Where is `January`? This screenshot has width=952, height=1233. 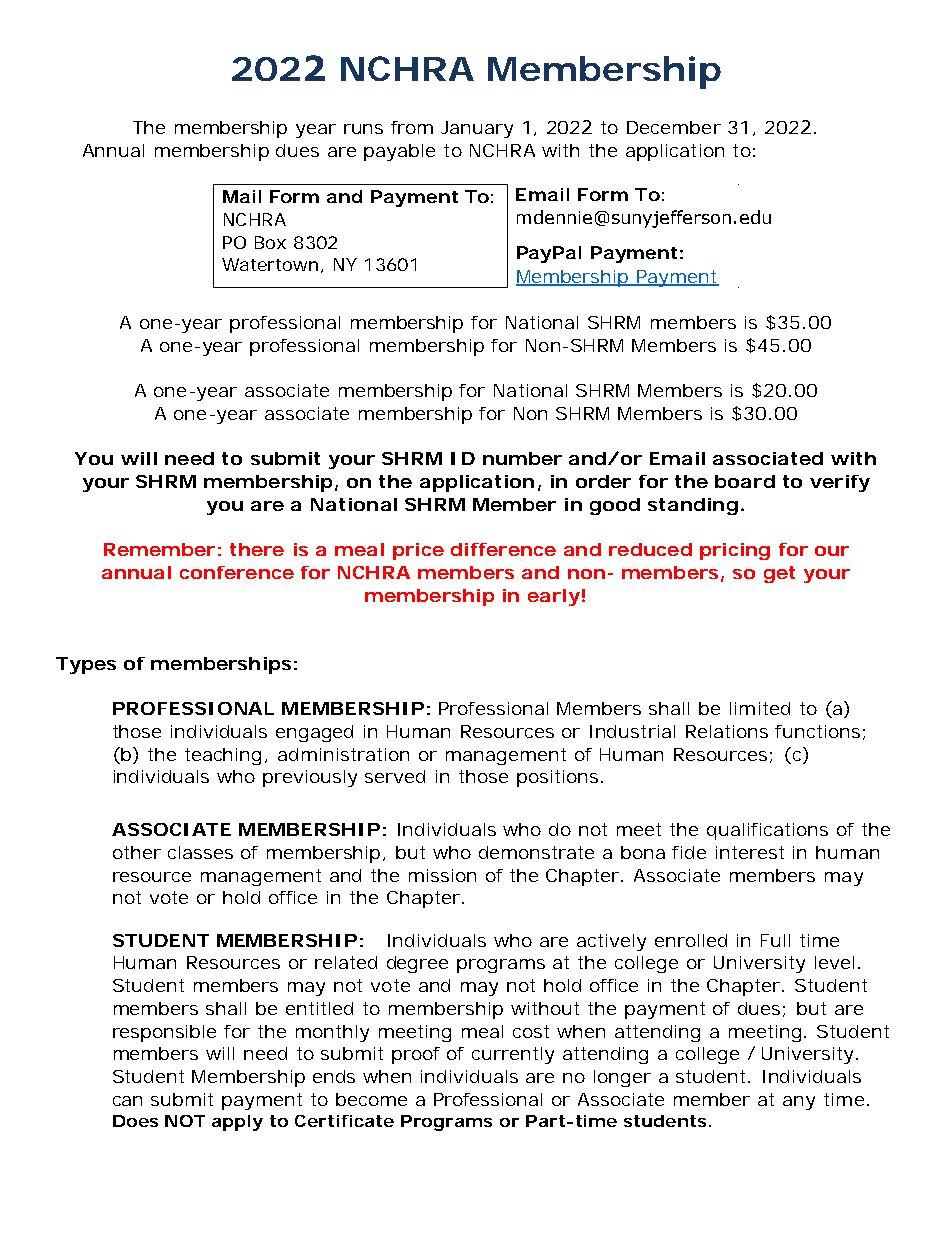 January is located at coordinates (477, 129).
